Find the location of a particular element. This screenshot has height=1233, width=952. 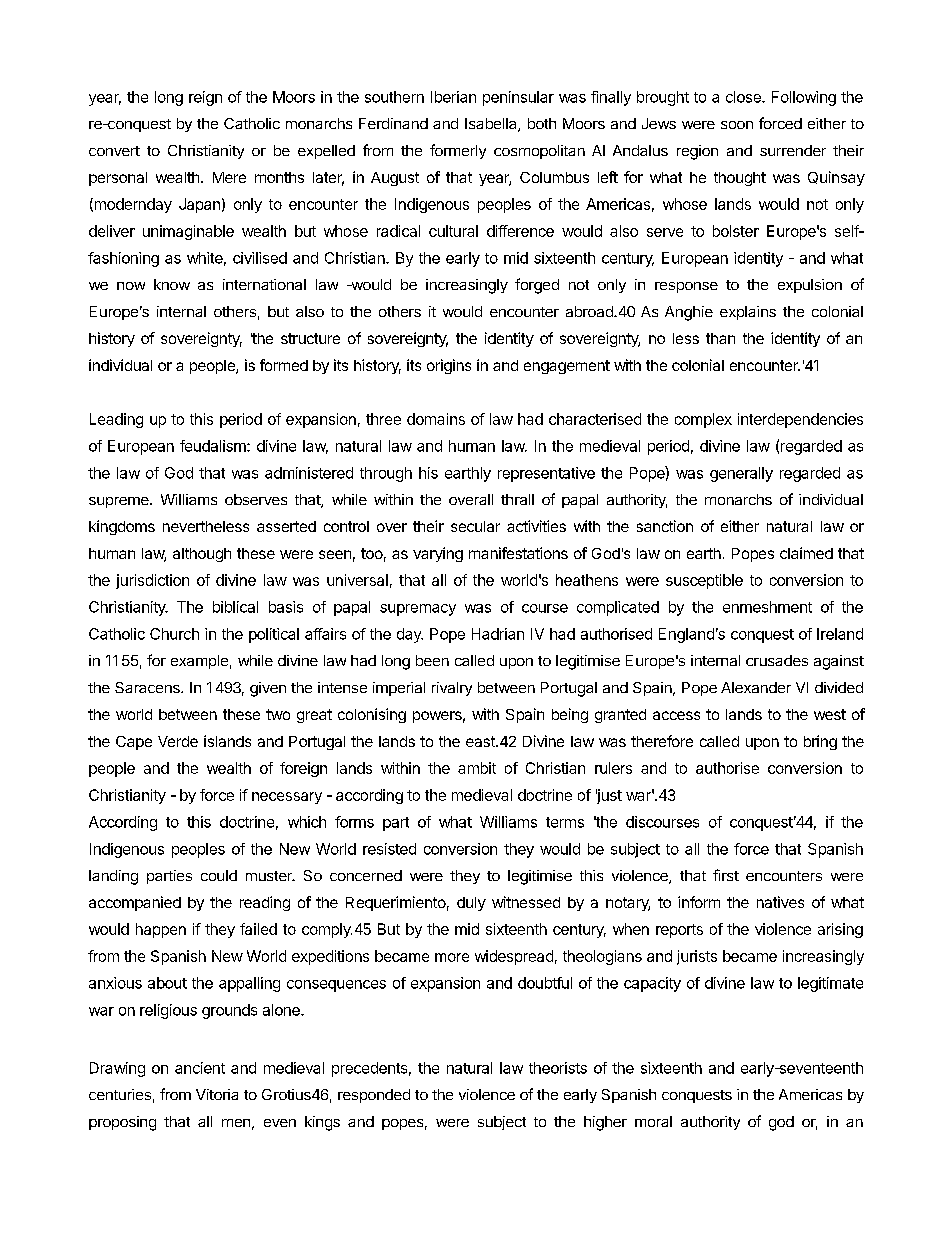

soon is located at coordinates (737, 125).
